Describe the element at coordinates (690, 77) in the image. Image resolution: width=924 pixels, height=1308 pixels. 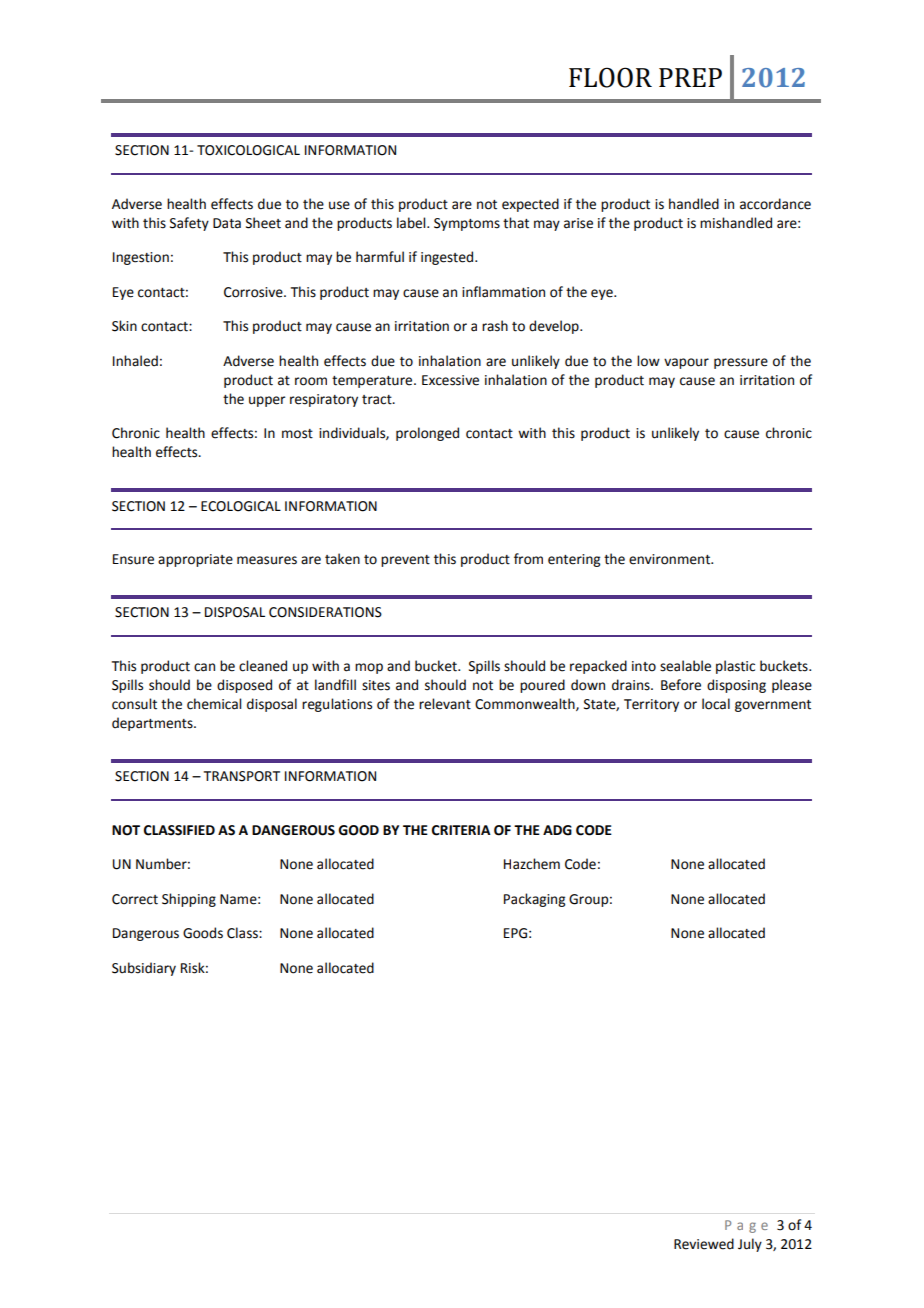
I see `PREP` at that location.
